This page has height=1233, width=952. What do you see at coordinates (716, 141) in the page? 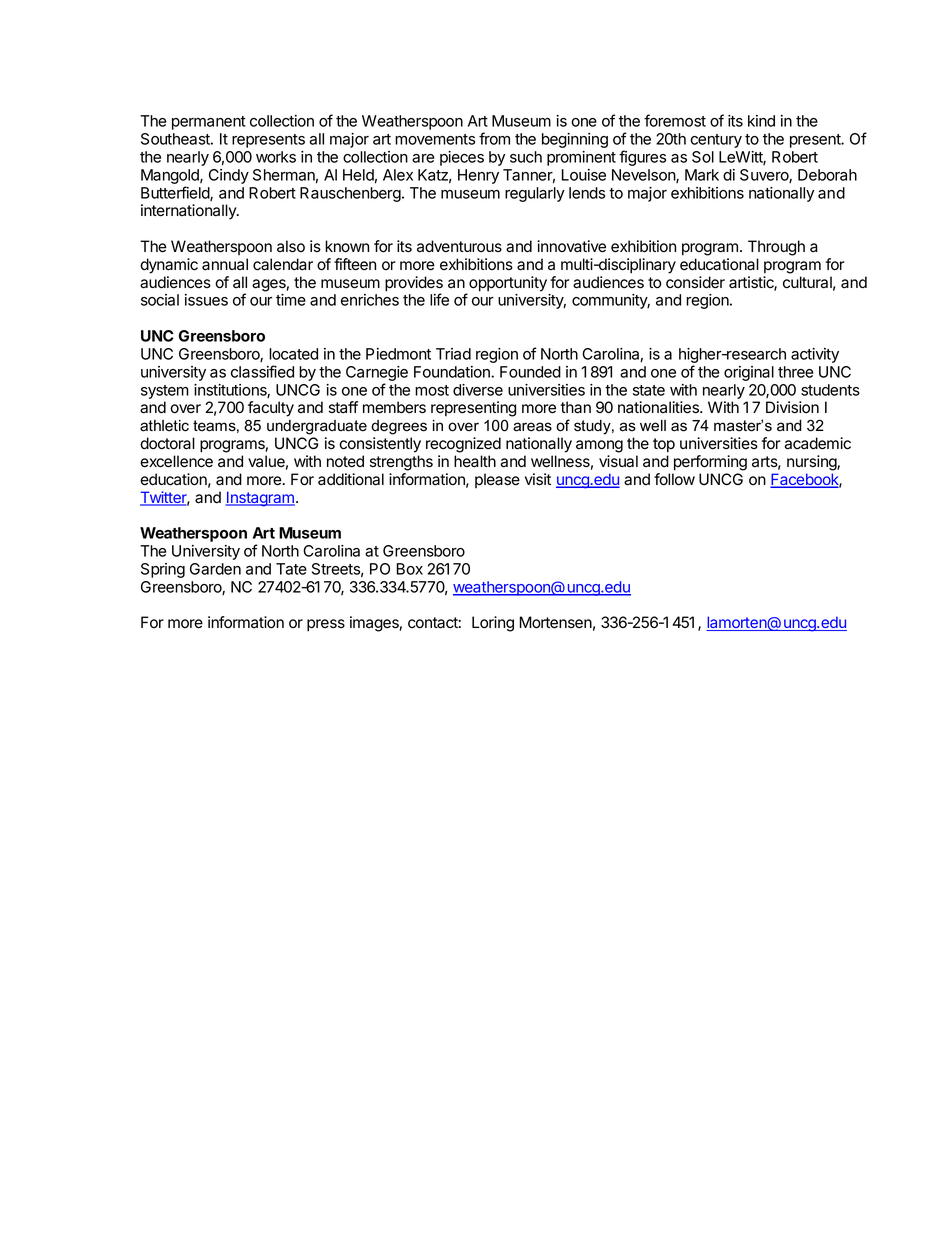
I see `century` at bounding box center [716, 141].
